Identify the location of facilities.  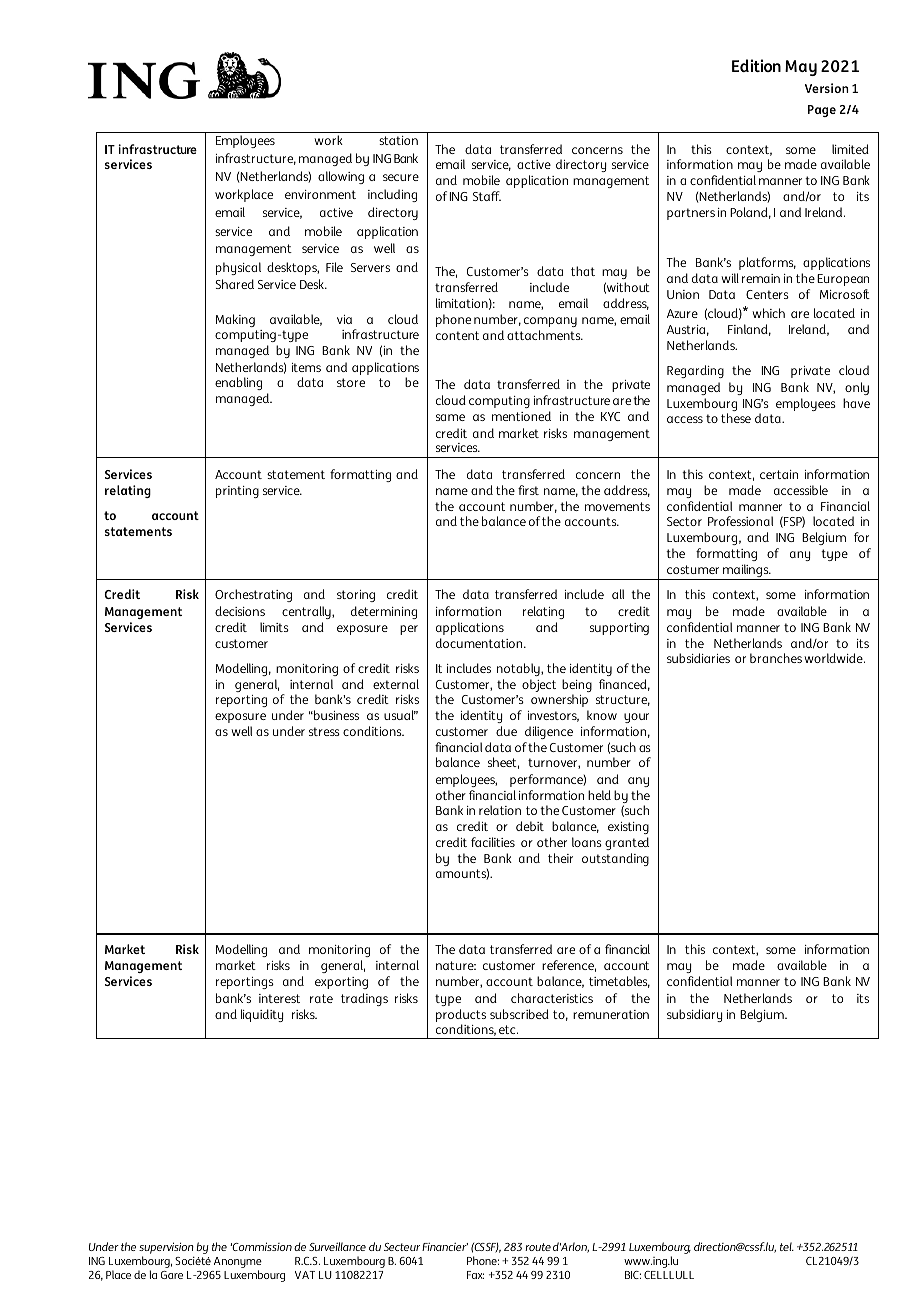
(493, 842).
